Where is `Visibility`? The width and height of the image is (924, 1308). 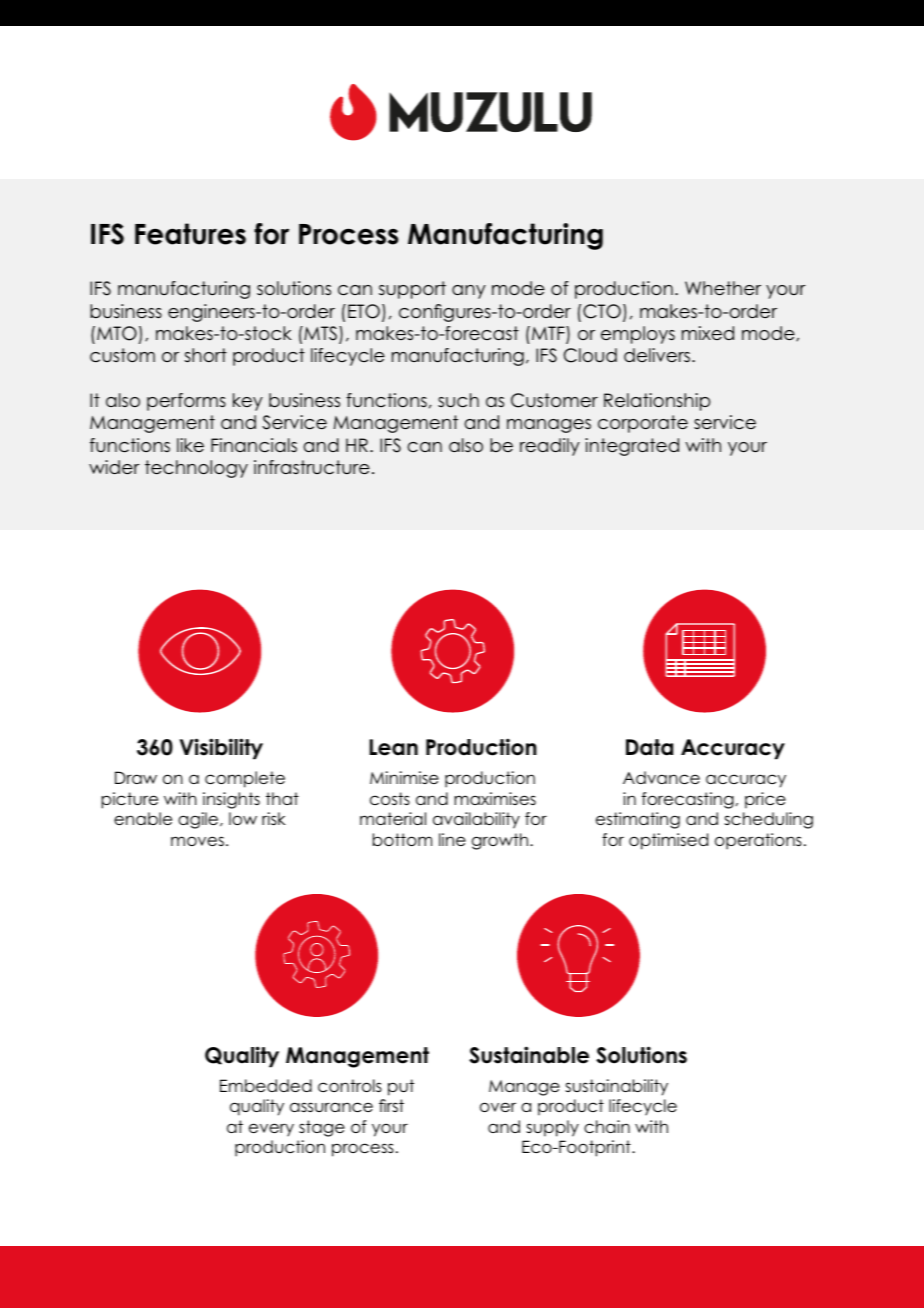
Visibility is located at coordinates (221, 749).
